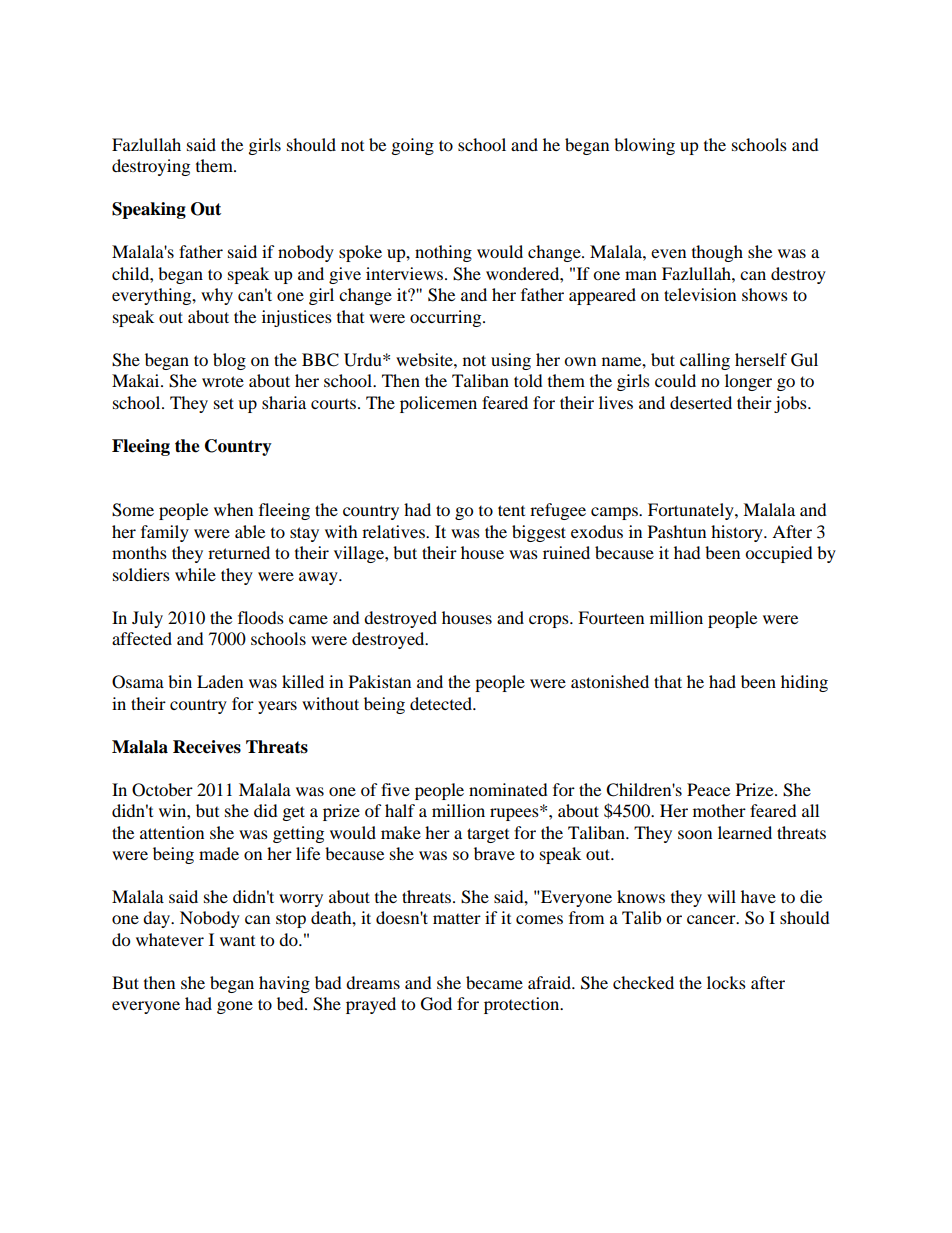  Describe the element at coordinates (708, 789) in the image. I see `Peace` at that location.
